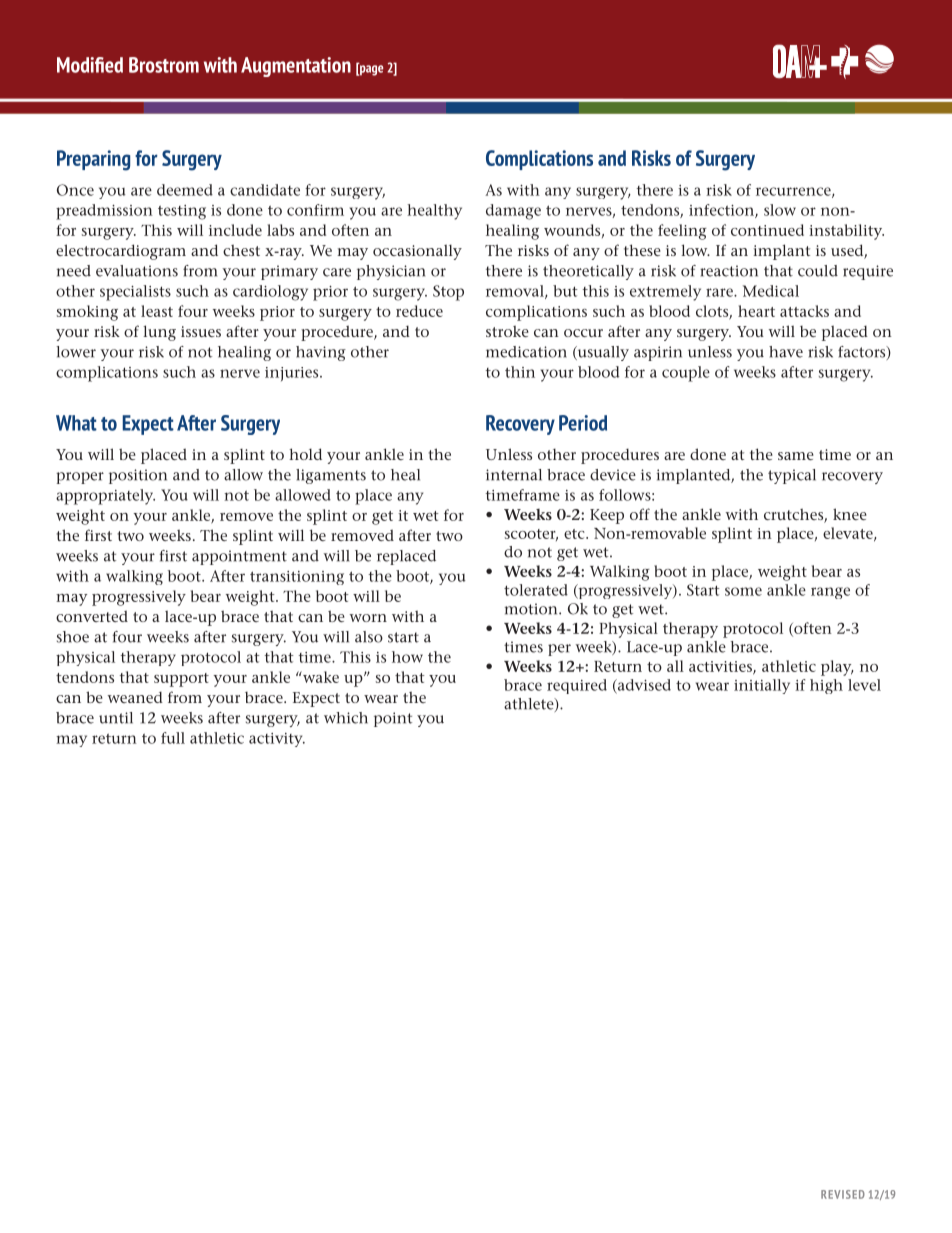  I want to click on high, so click(826, 686).
